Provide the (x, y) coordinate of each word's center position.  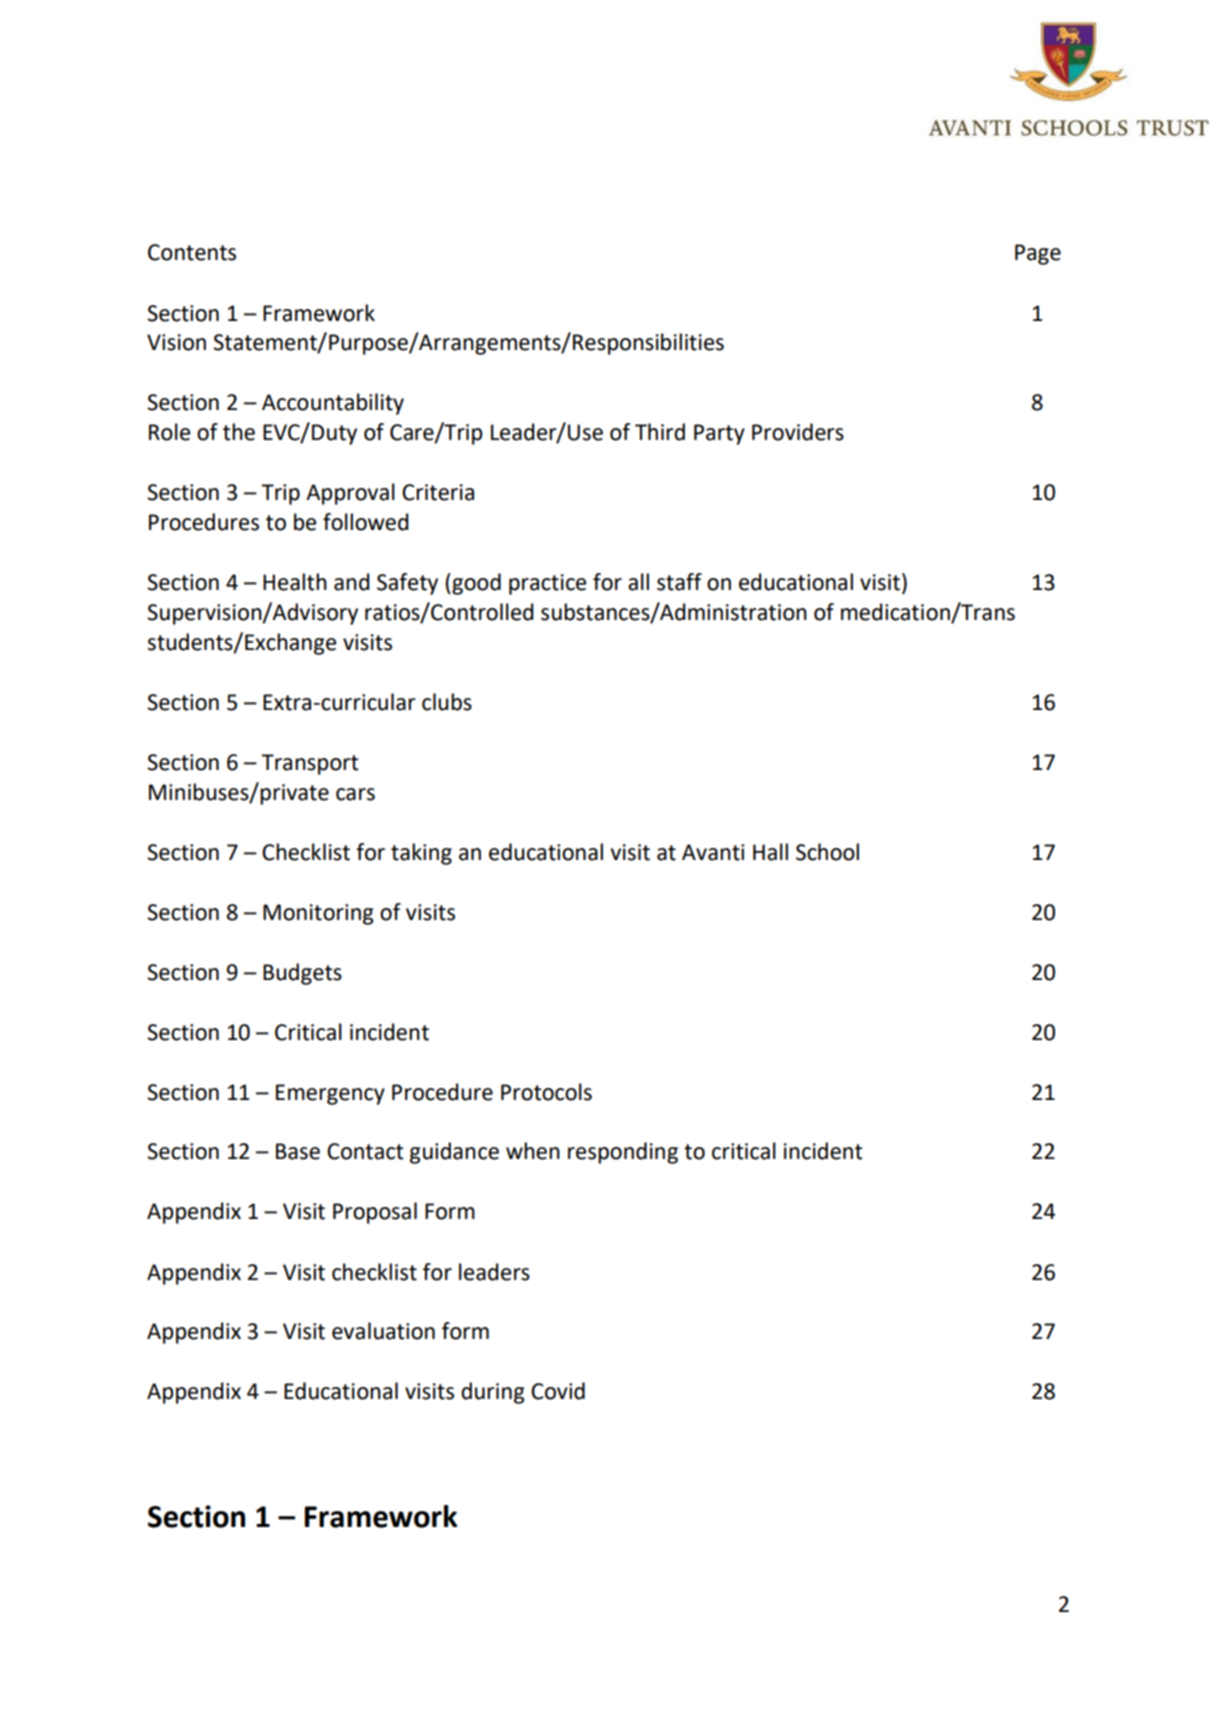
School (827, 852)
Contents (192, 252)
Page (1038, 254)
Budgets (302, 974)
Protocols (546, 1092)
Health (295, 582)
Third (660, 432)
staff (679, 582)
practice (547, 584)
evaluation (383, 1331)
